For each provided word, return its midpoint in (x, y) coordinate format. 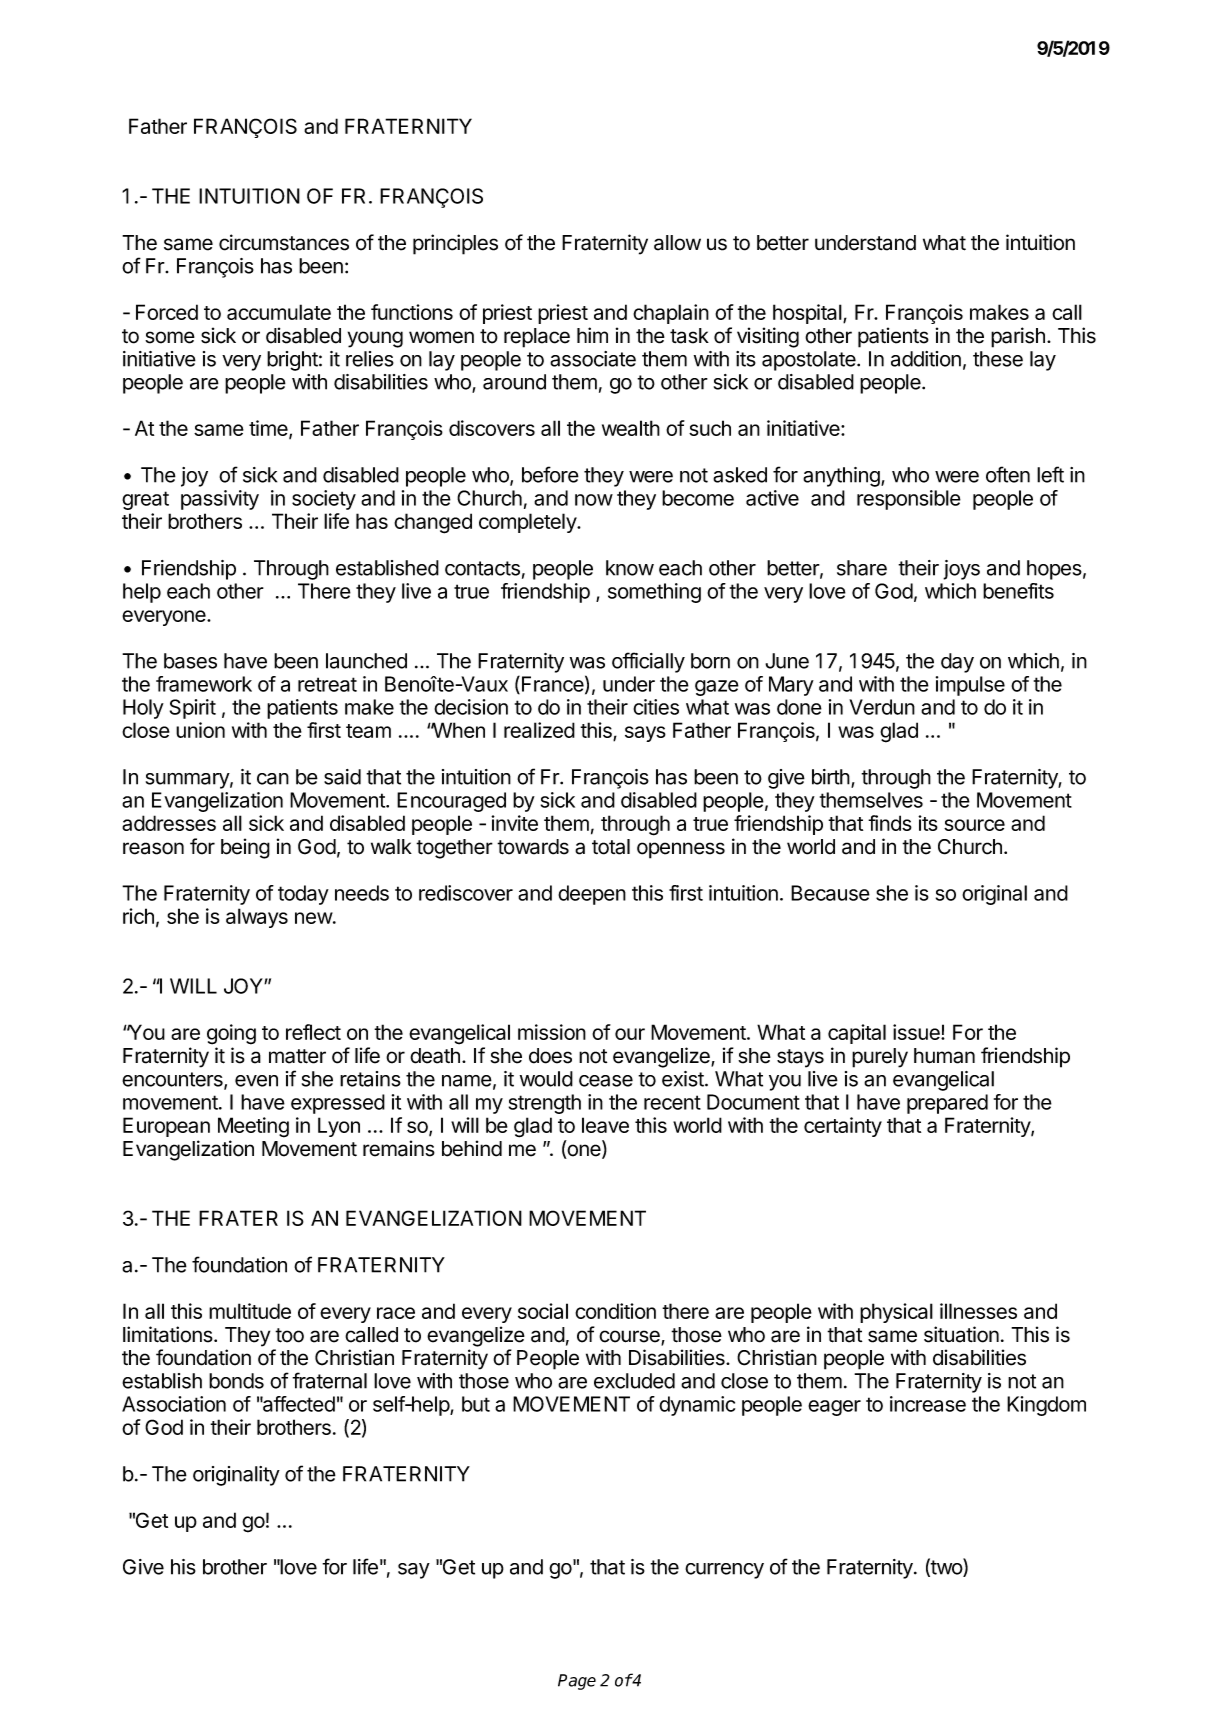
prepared (947, 1104)
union (200, 730)
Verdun (882, 707)
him (592, 335)
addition (926, 359)
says (645, 734)
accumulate (279, 312)
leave (605, 1125)
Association (174, 1404)
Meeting (253, 1127)
